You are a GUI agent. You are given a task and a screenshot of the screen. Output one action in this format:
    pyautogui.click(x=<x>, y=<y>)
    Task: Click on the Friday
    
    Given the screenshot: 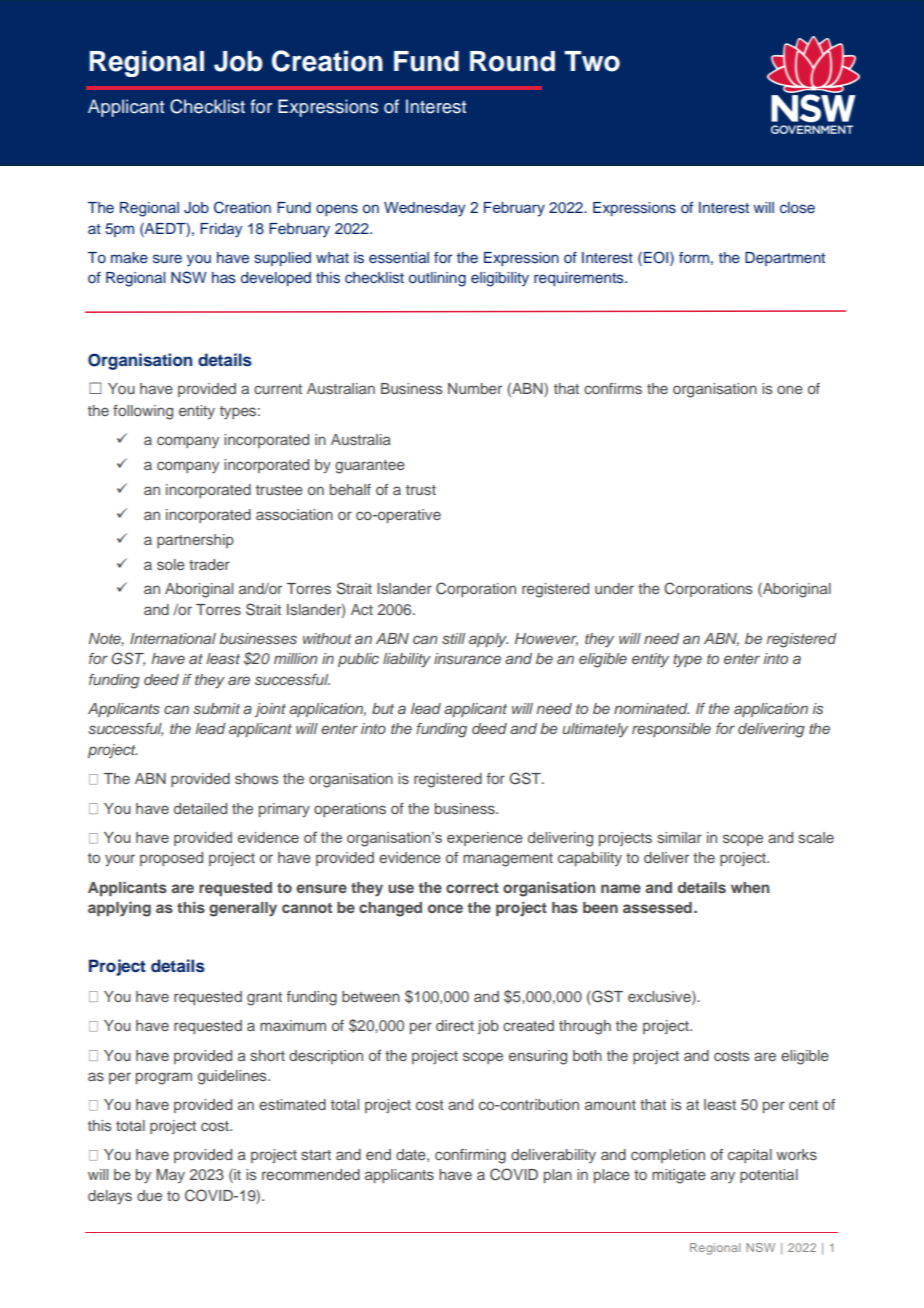 What is the action you would take?
    pyautogui.click(x=221, y=230)
